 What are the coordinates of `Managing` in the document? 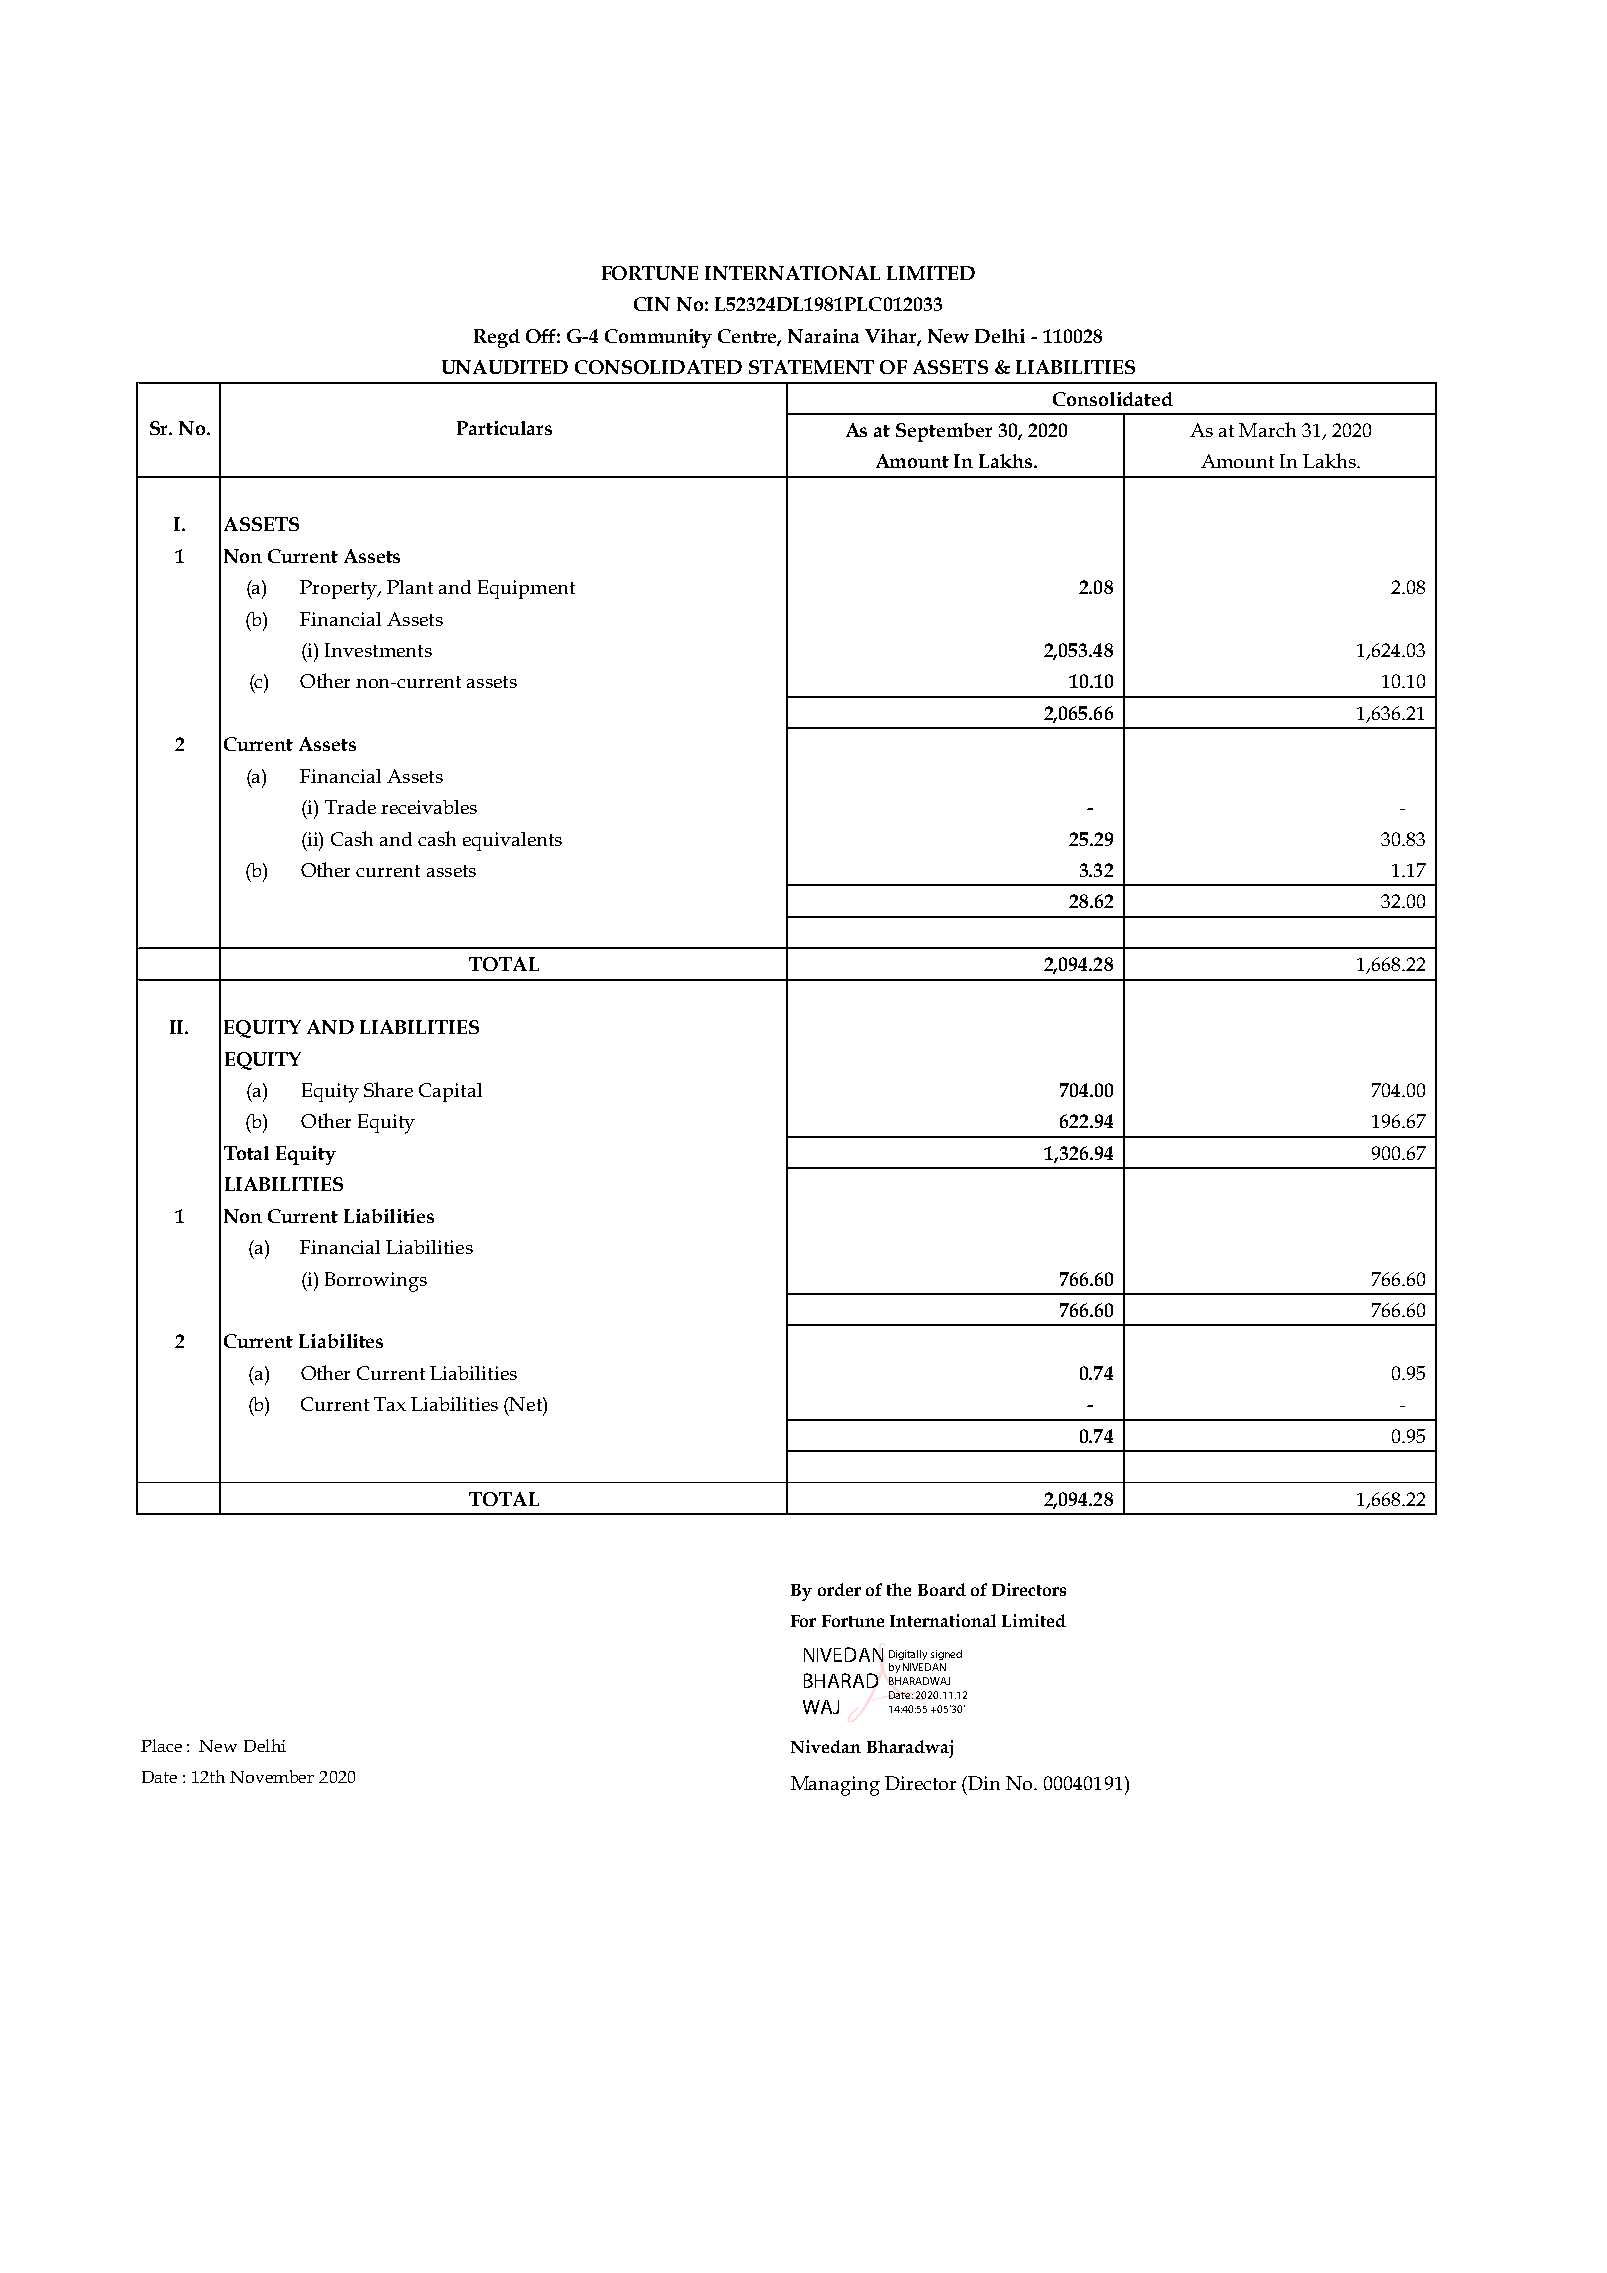 It's located at (835, 1786).
